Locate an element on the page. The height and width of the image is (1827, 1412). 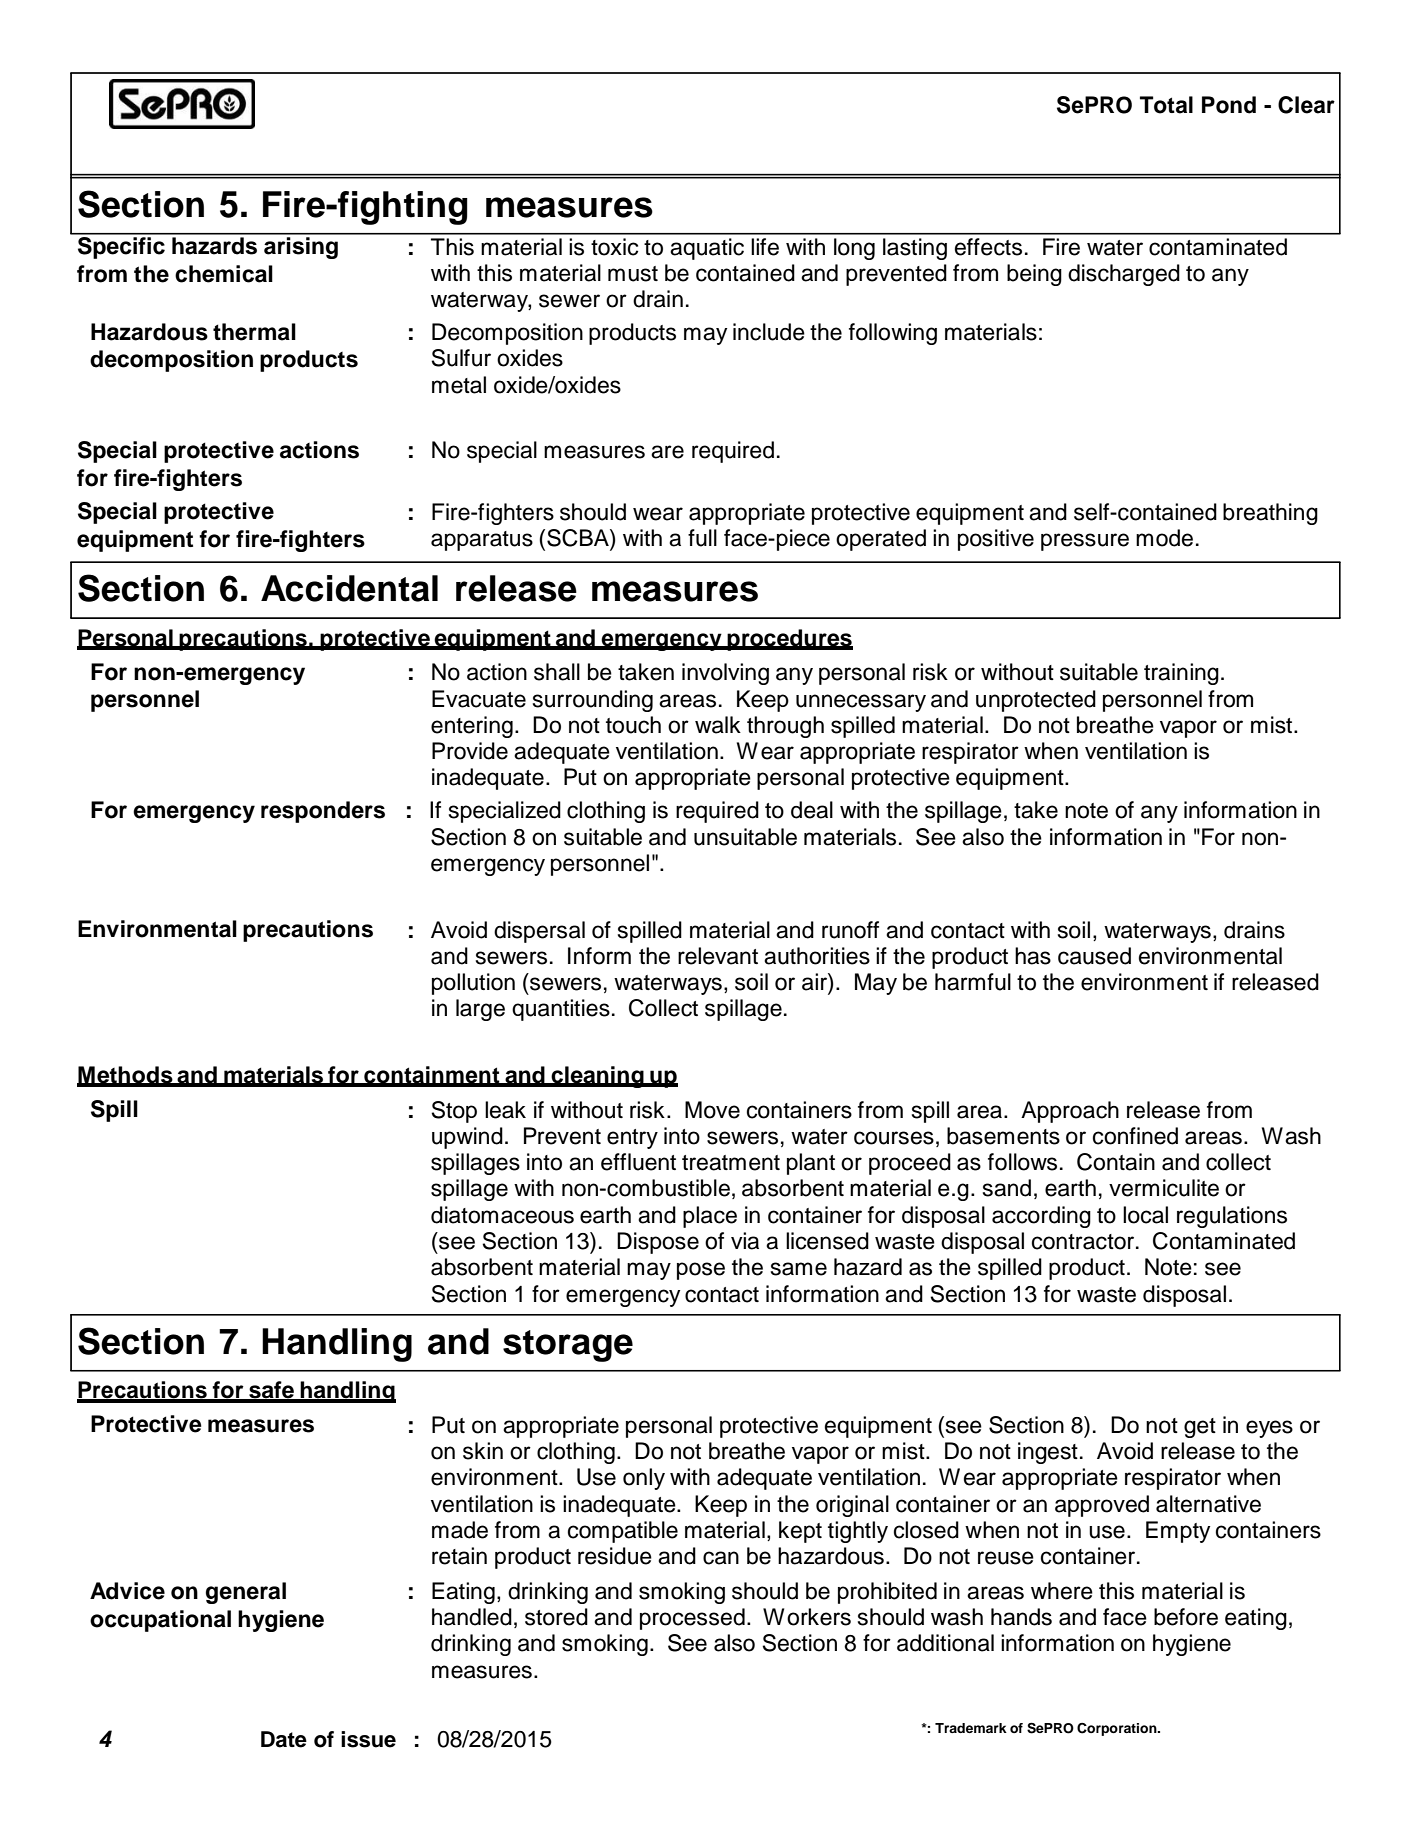
Accidental is located at coordinates (349, 588).
